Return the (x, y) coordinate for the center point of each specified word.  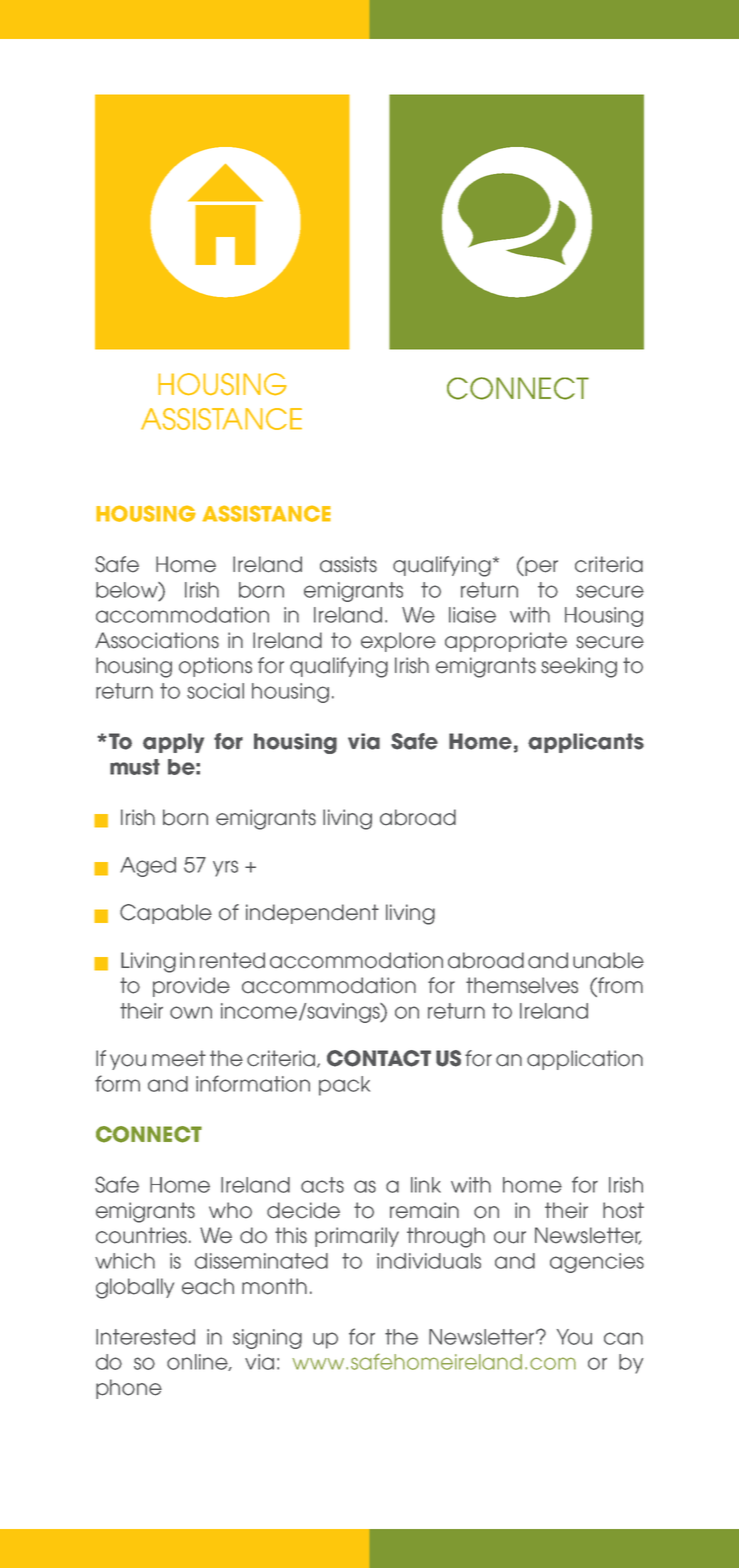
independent (312, 914)
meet (179, 1058)
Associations (157, 640)
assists (348, 564)
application (585, 1060)
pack (344, 1086)
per (540, 568)
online (198, 1362)
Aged (148, 867)
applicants (586, 743)
